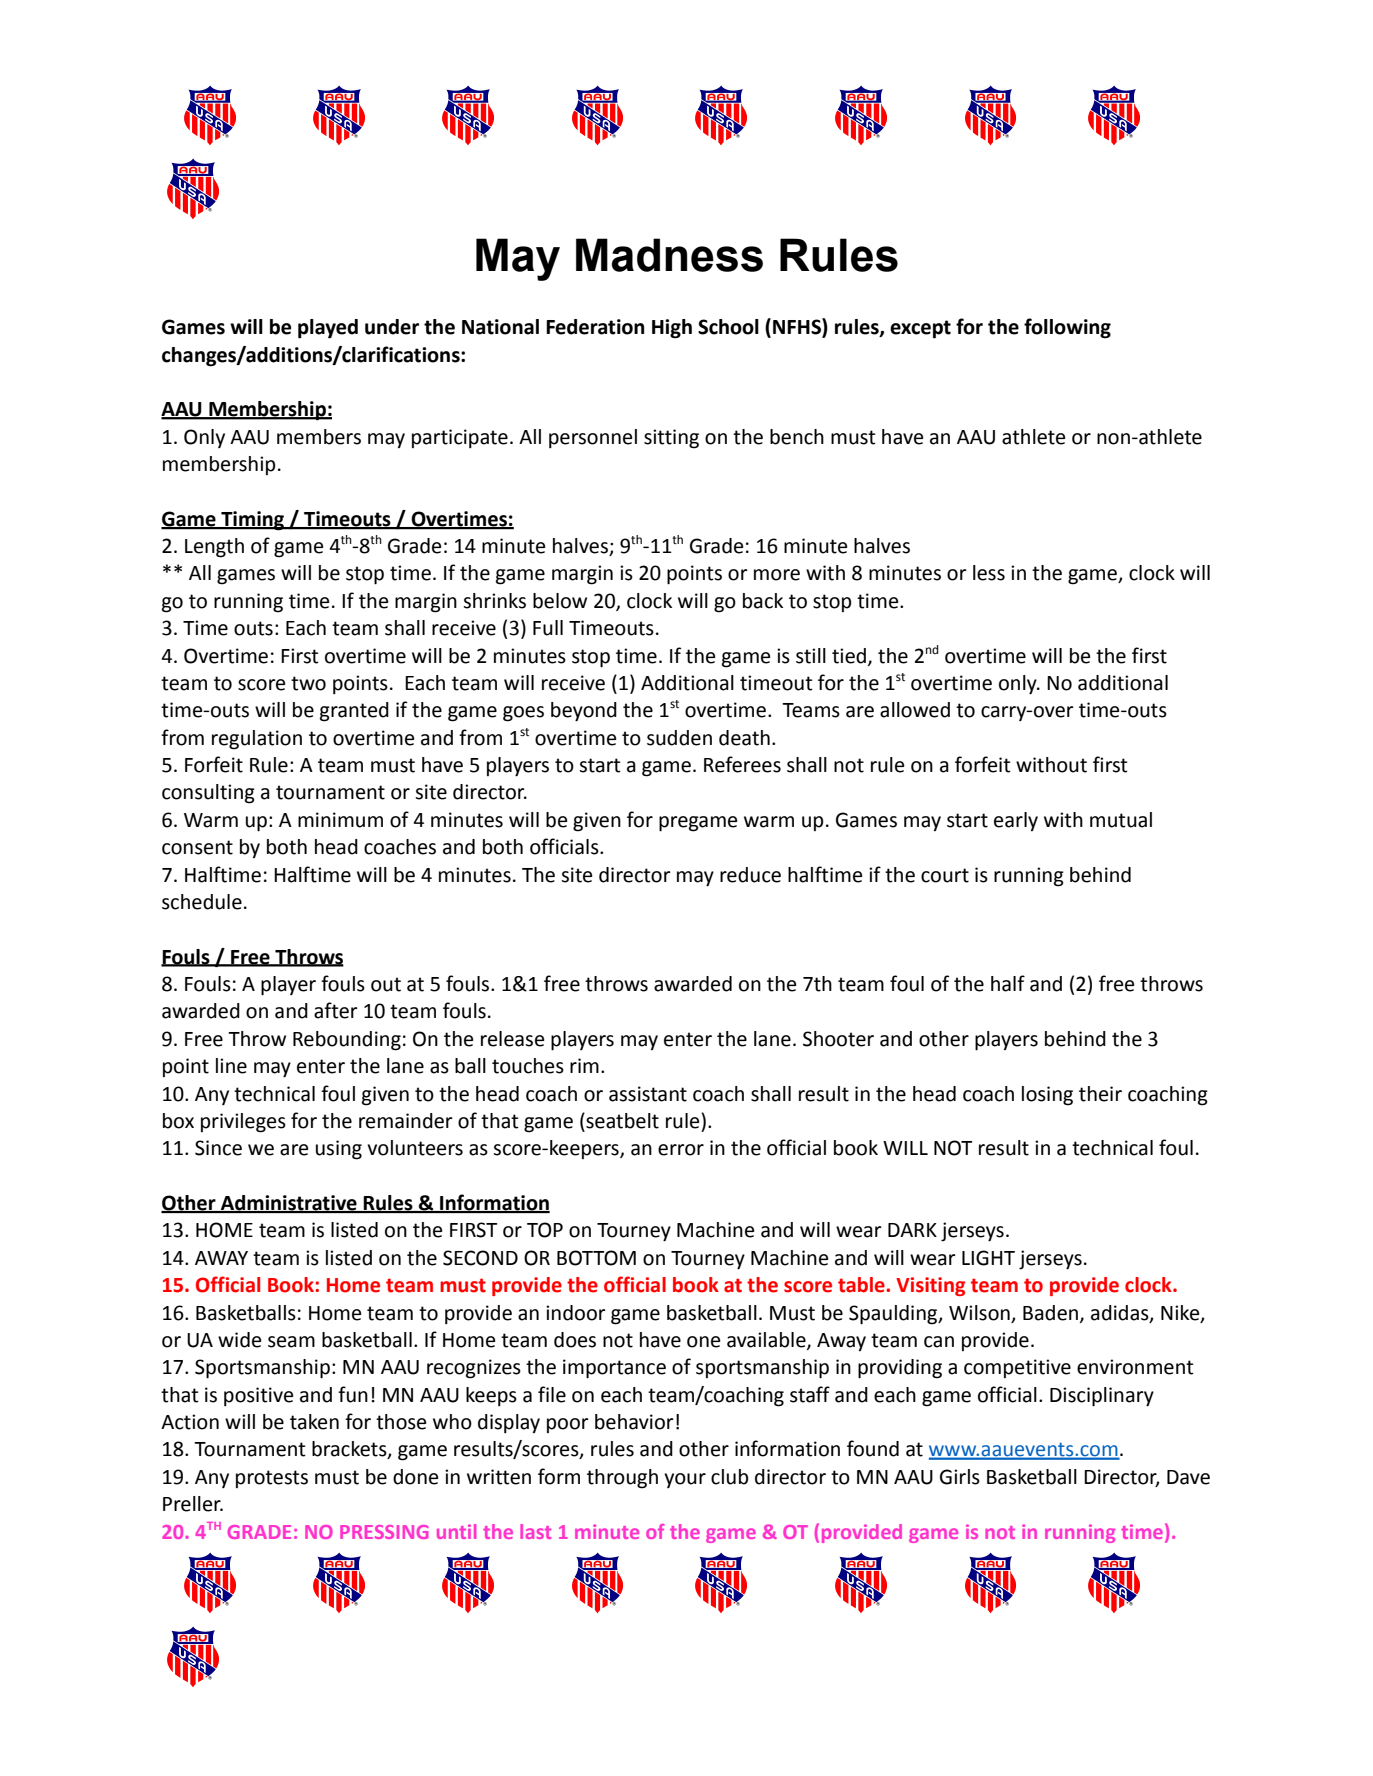  I want to click on your, so click(685, 1480).
